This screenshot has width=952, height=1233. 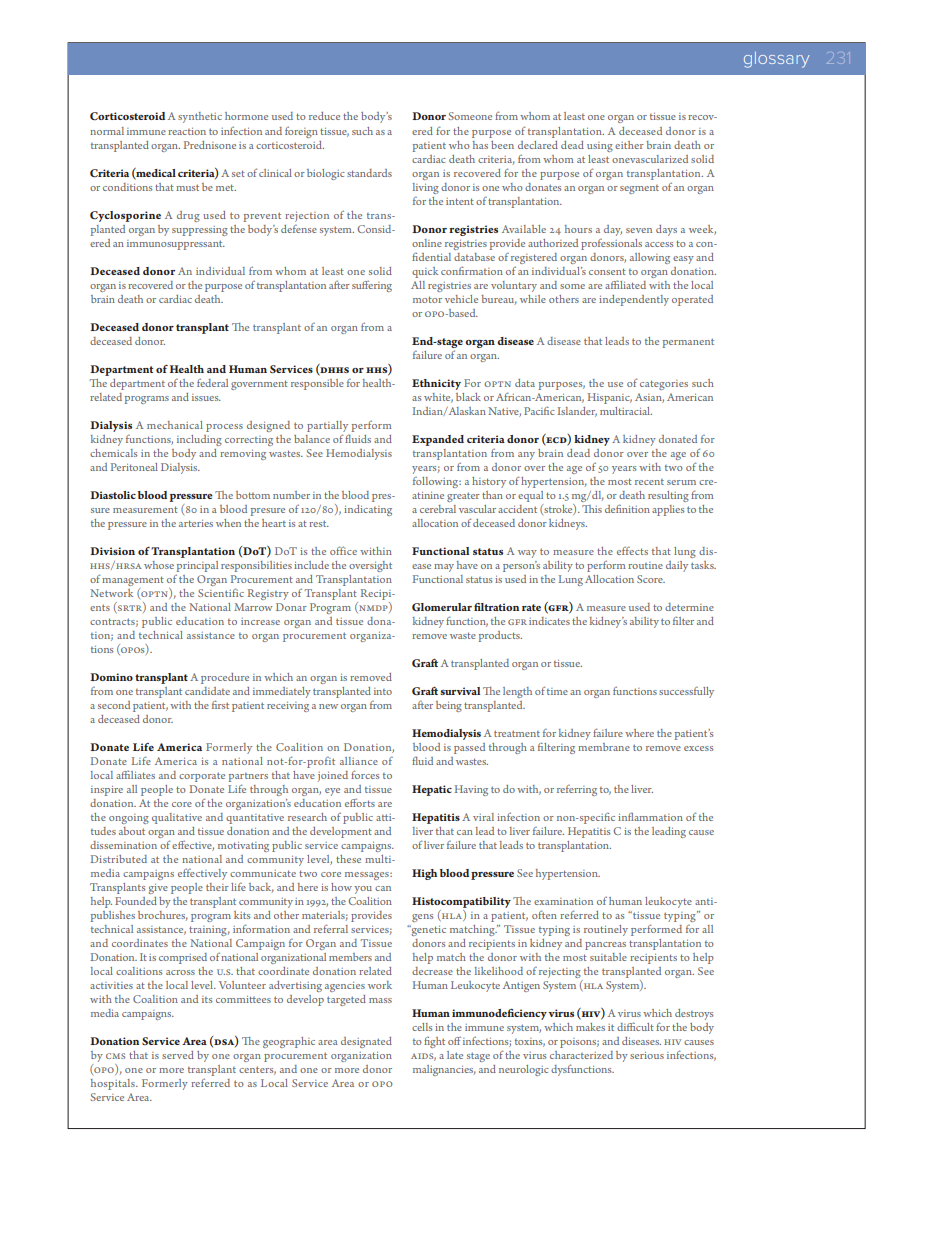 What do you see at coordinates (175, 425) in the screenshot?
I see `mechanical` at bounding box center [175, 425].
